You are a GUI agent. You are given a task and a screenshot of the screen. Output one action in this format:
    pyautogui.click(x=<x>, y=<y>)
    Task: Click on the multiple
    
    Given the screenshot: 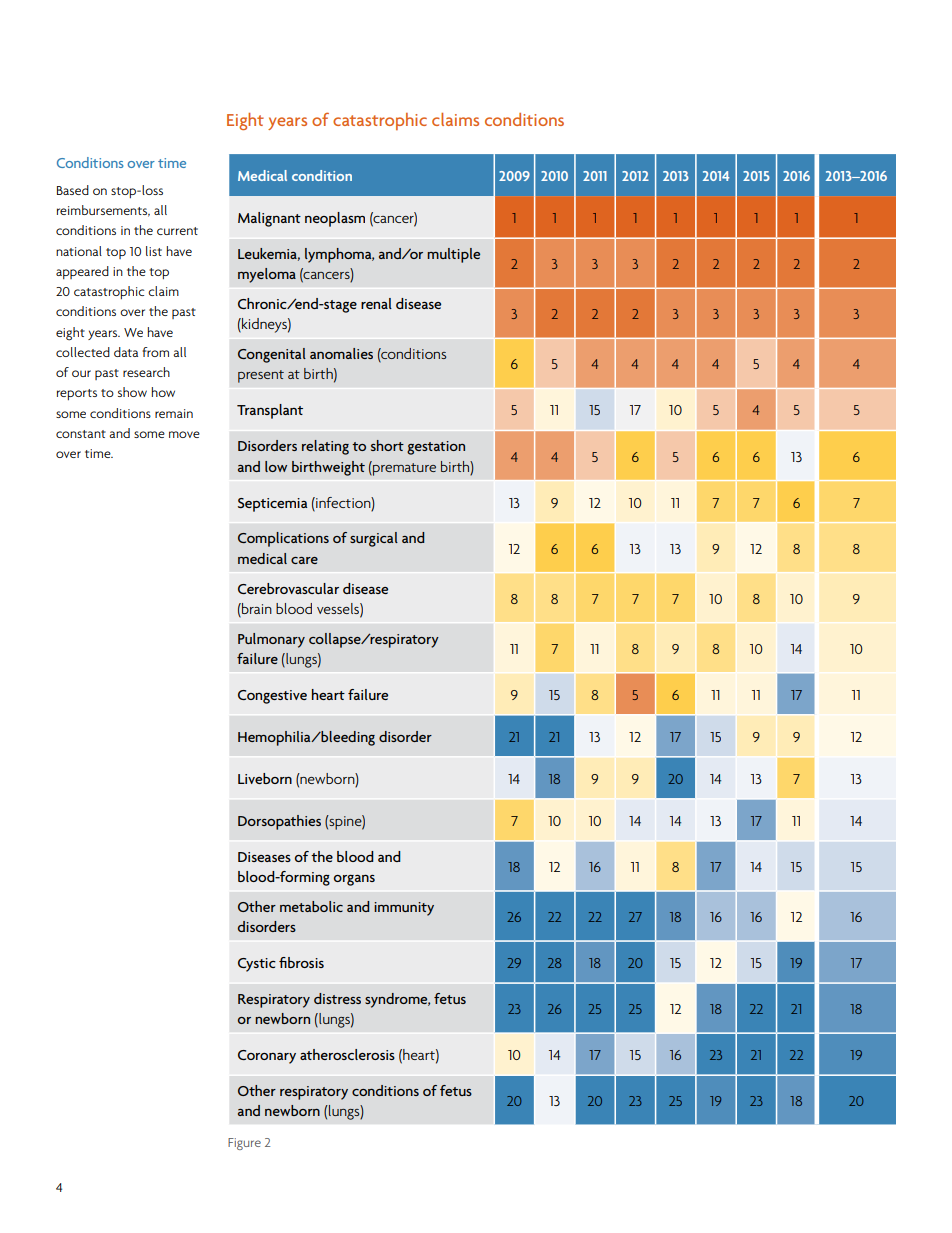 What is the action you would take?
    pyautogui.click(x=453, y=255)
